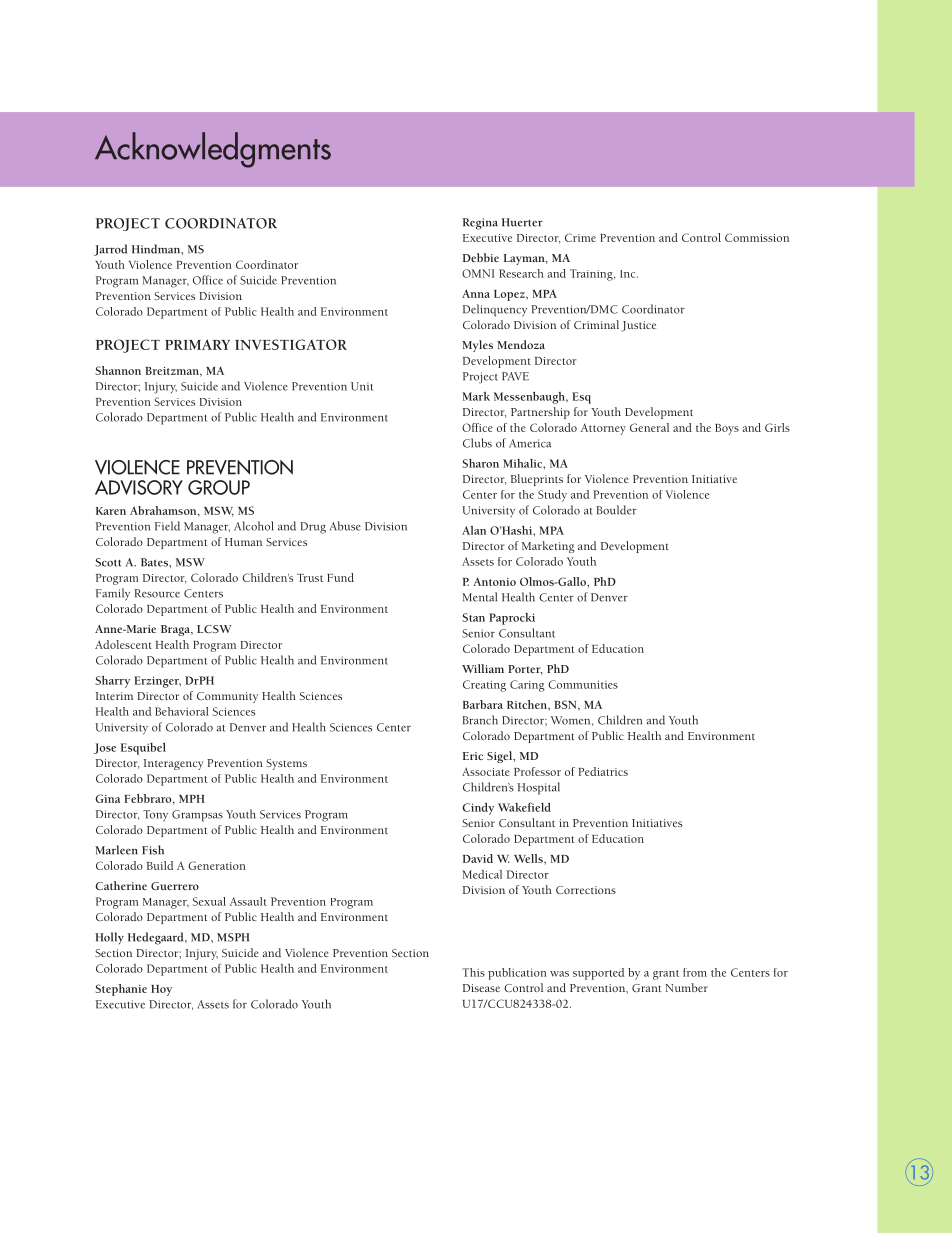  What do you see at coordinates (480, 257) in the page?
I see `Debbie` at bounding box center [480, 257].
